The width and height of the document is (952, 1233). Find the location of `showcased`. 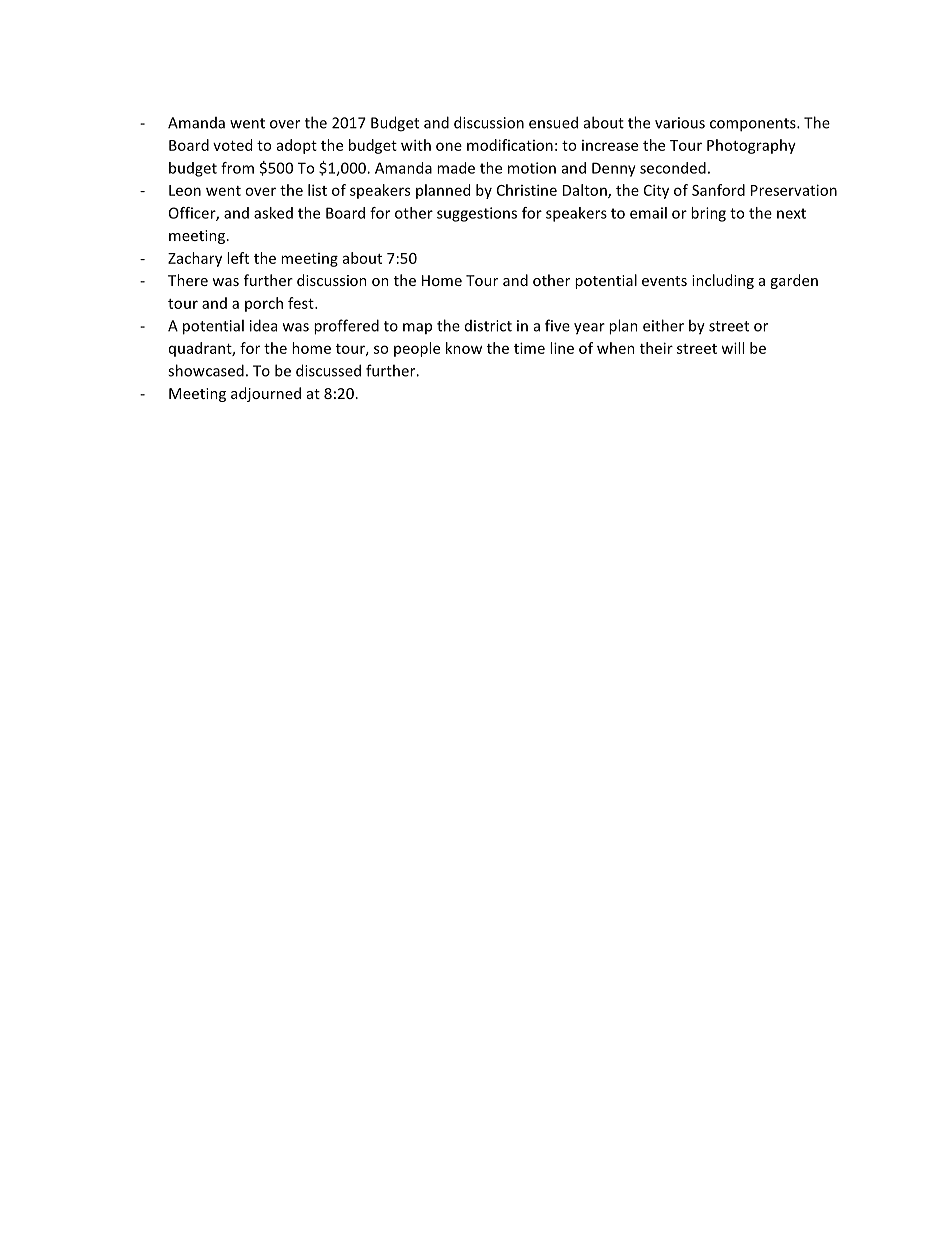

showcased is located at coordinates (206, 370).
